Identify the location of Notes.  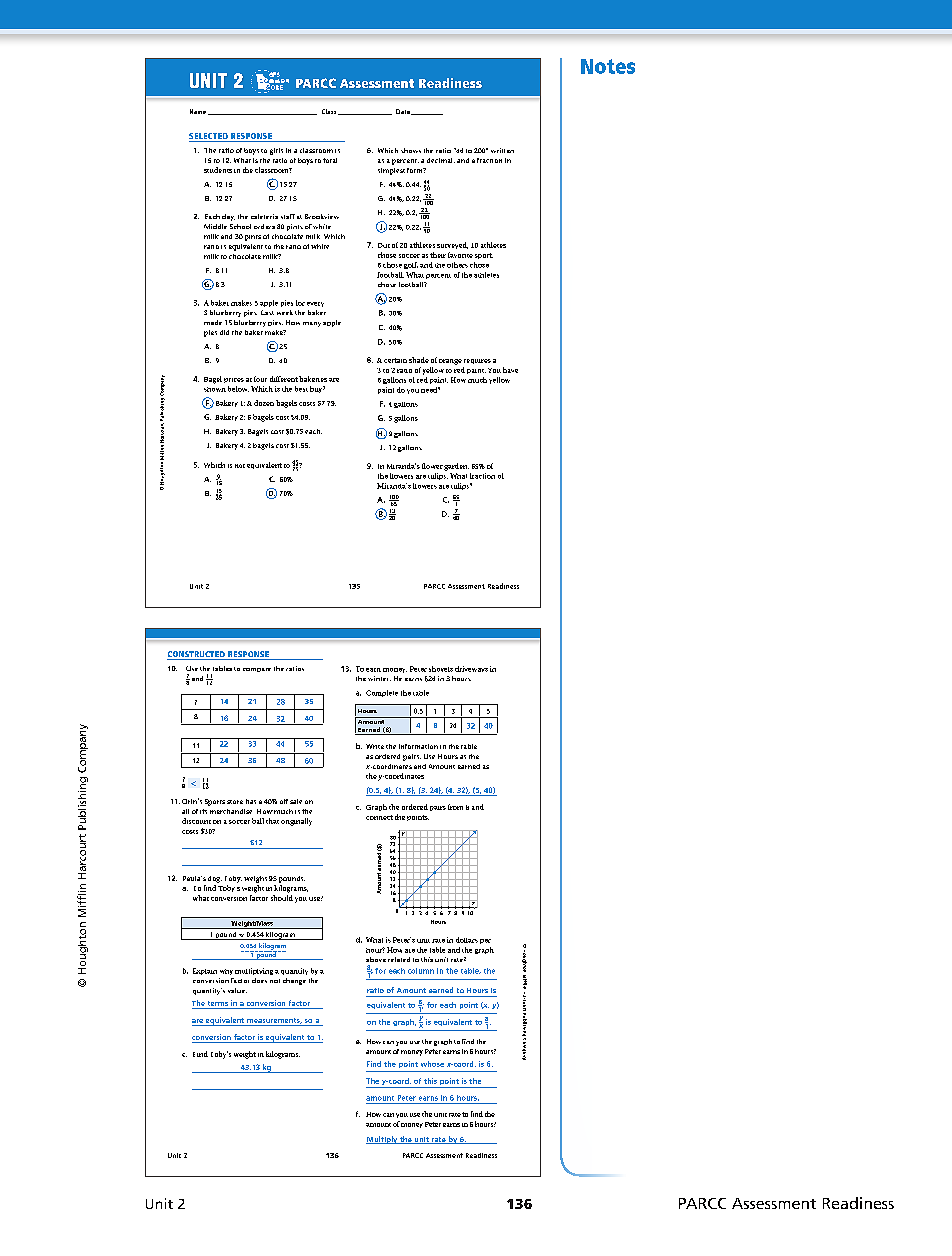
(608, 66).
